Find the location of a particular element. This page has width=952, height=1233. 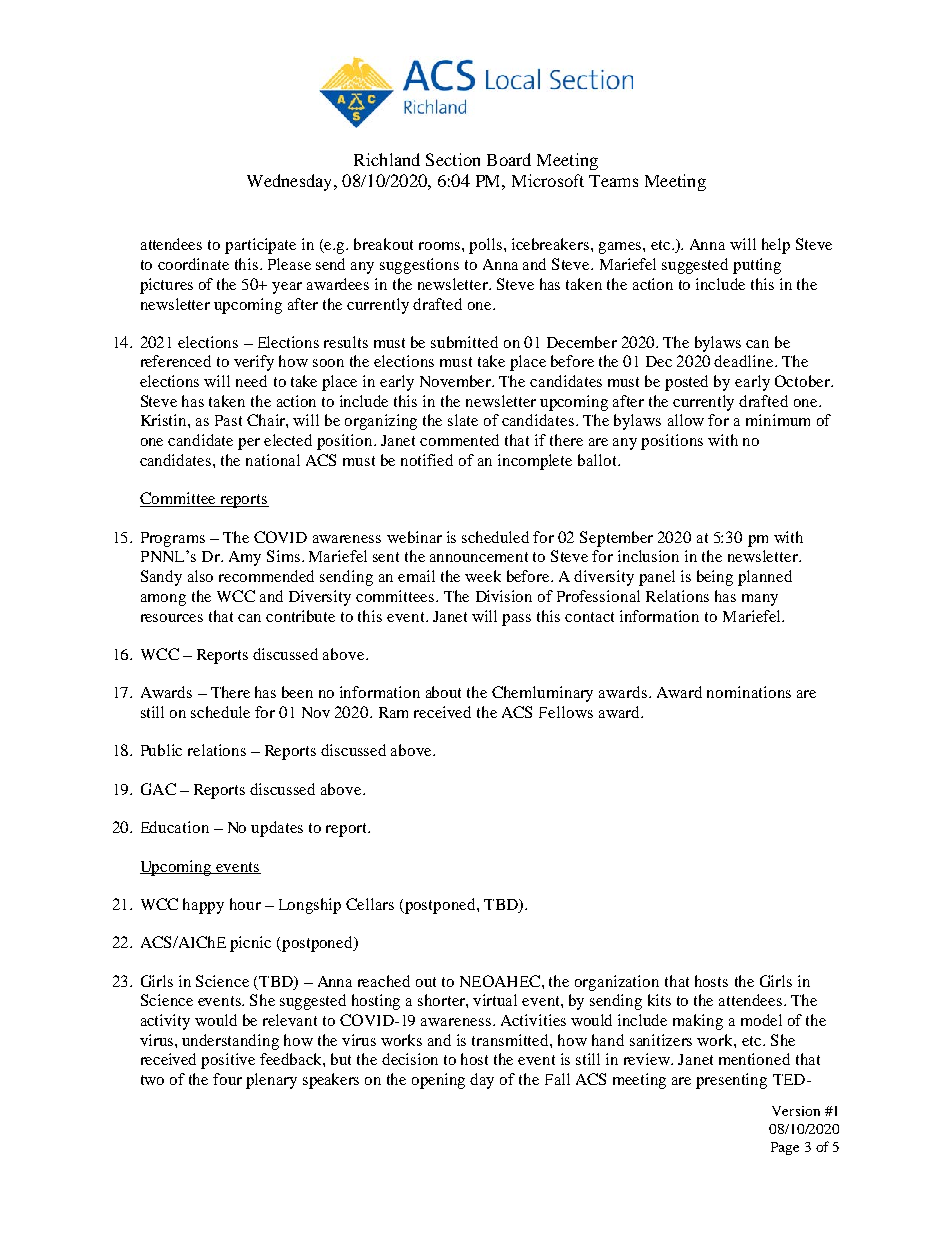

Section is located at coordinates (453, 159).
